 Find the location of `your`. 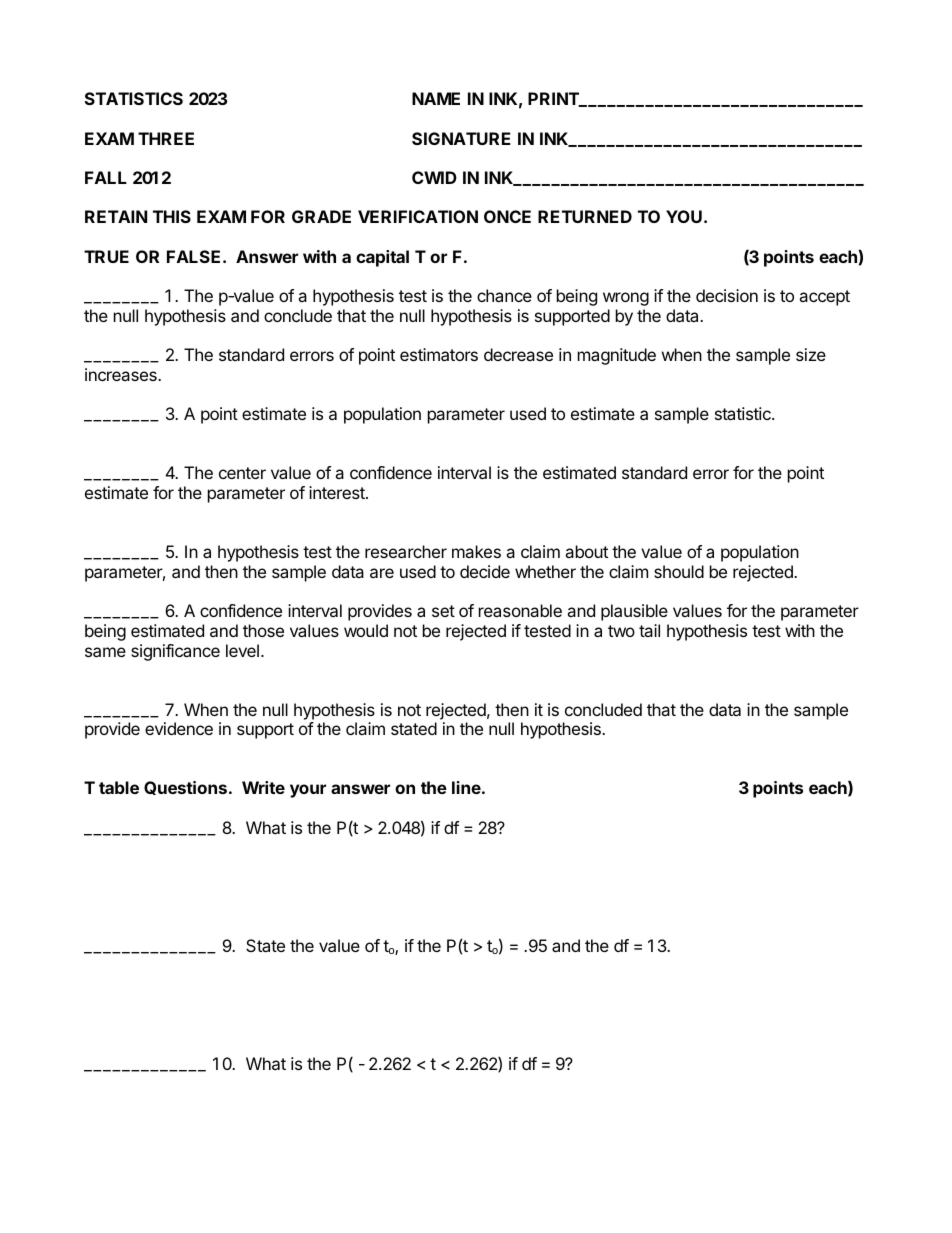

your is located at coordinates (308, 791).
